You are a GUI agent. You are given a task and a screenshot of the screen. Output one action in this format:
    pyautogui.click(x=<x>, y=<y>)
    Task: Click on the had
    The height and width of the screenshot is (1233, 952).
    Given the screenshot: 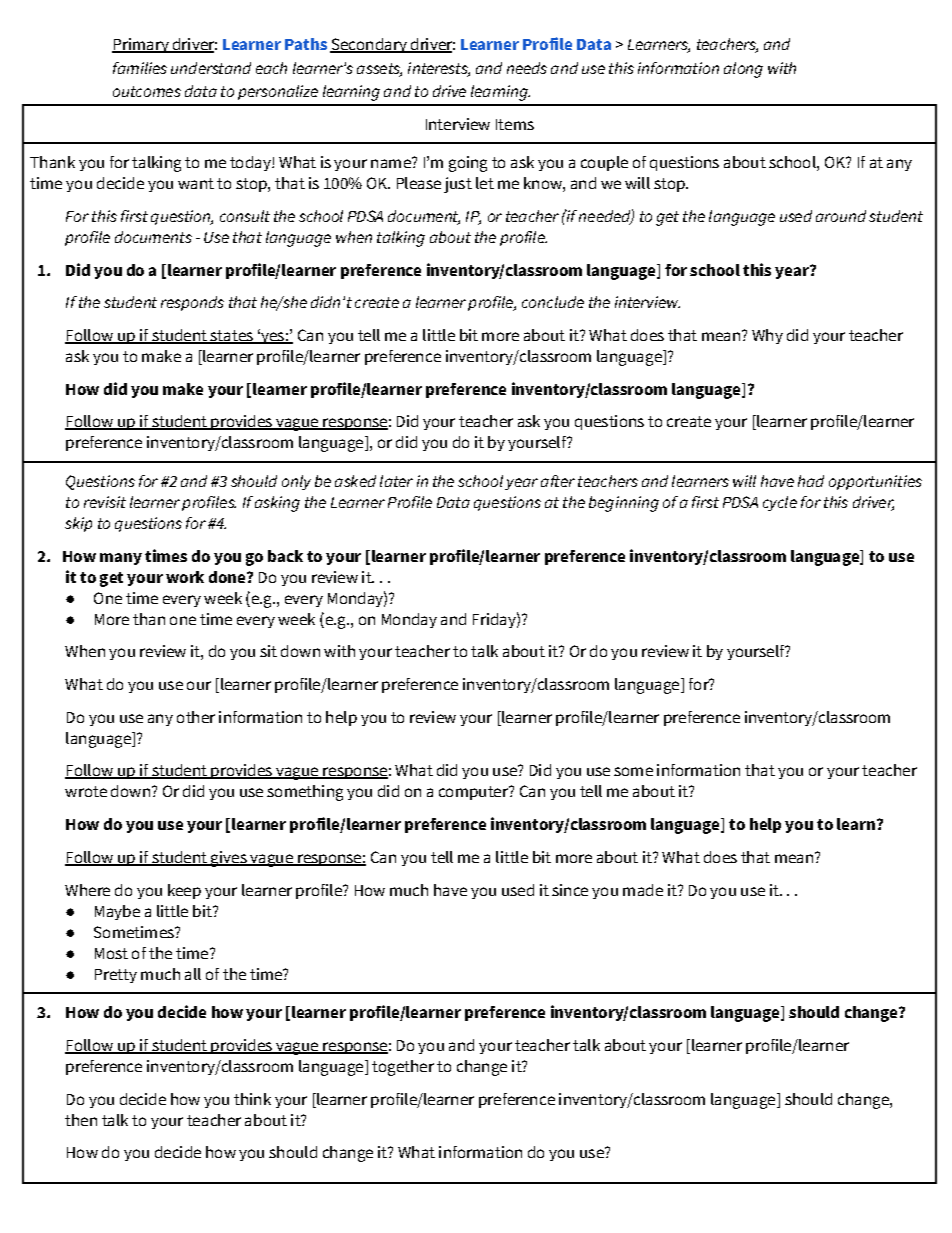 What is the action you would take?
    pyautogui.click(x=811, y=481)
